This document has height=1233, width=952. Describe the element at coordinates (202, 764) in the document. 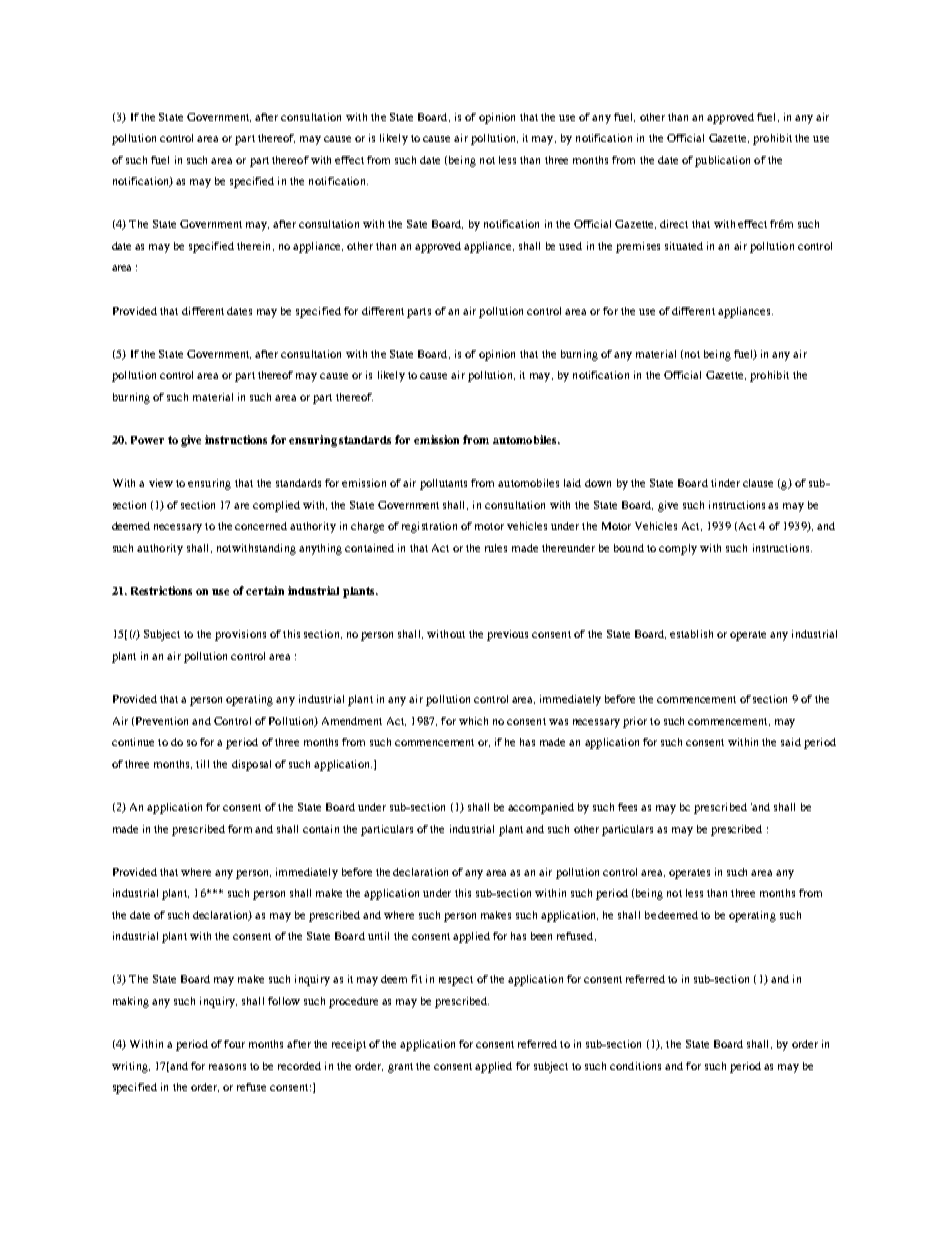

I see `till` at that location.
